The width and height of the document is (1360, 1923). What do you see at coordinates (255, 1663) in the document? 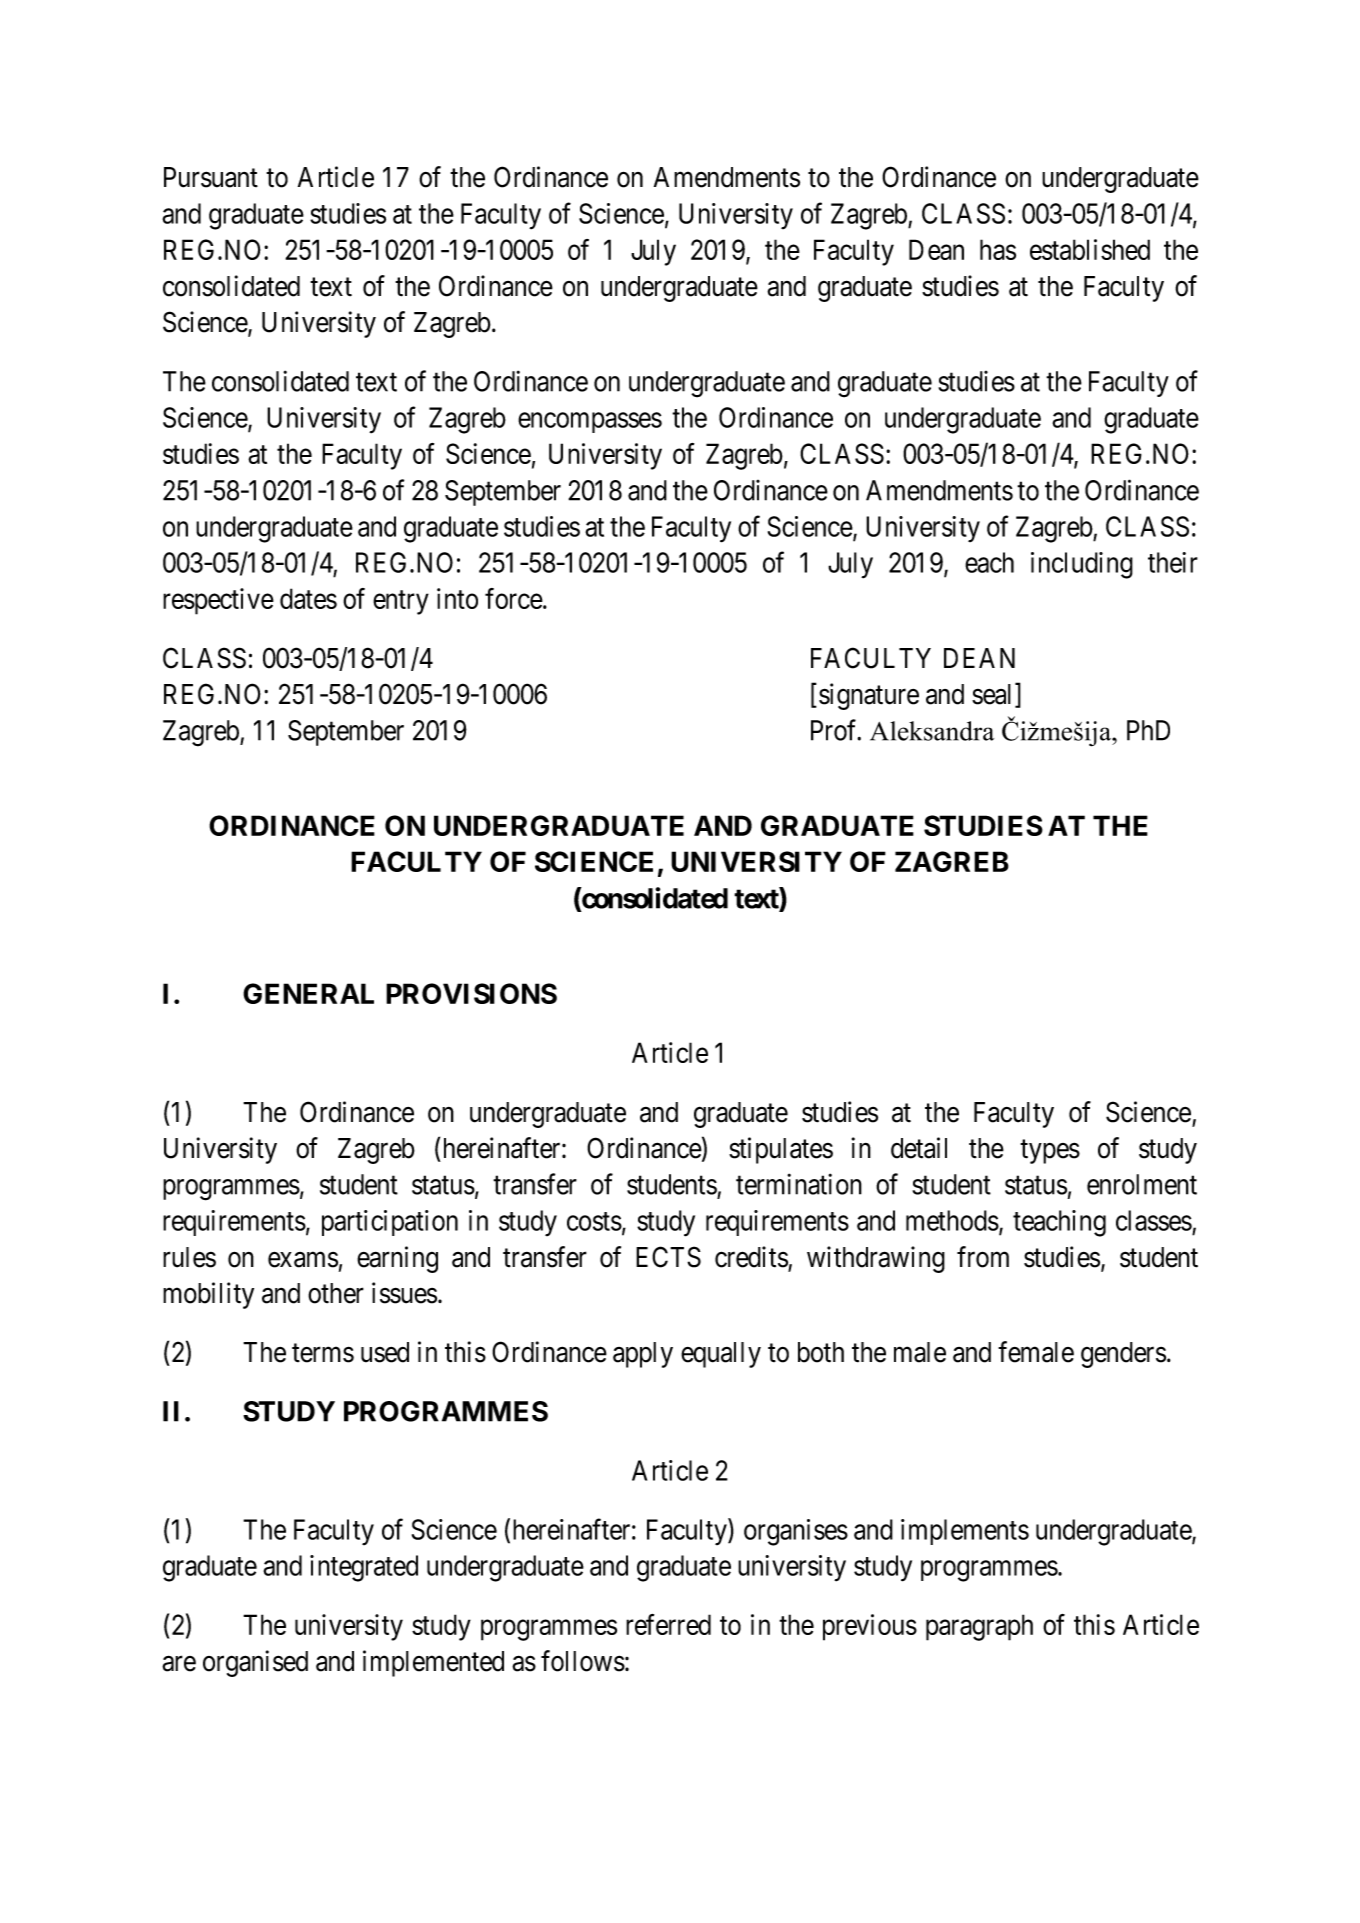
I see `organised` at bounding box center [255, 1663].
